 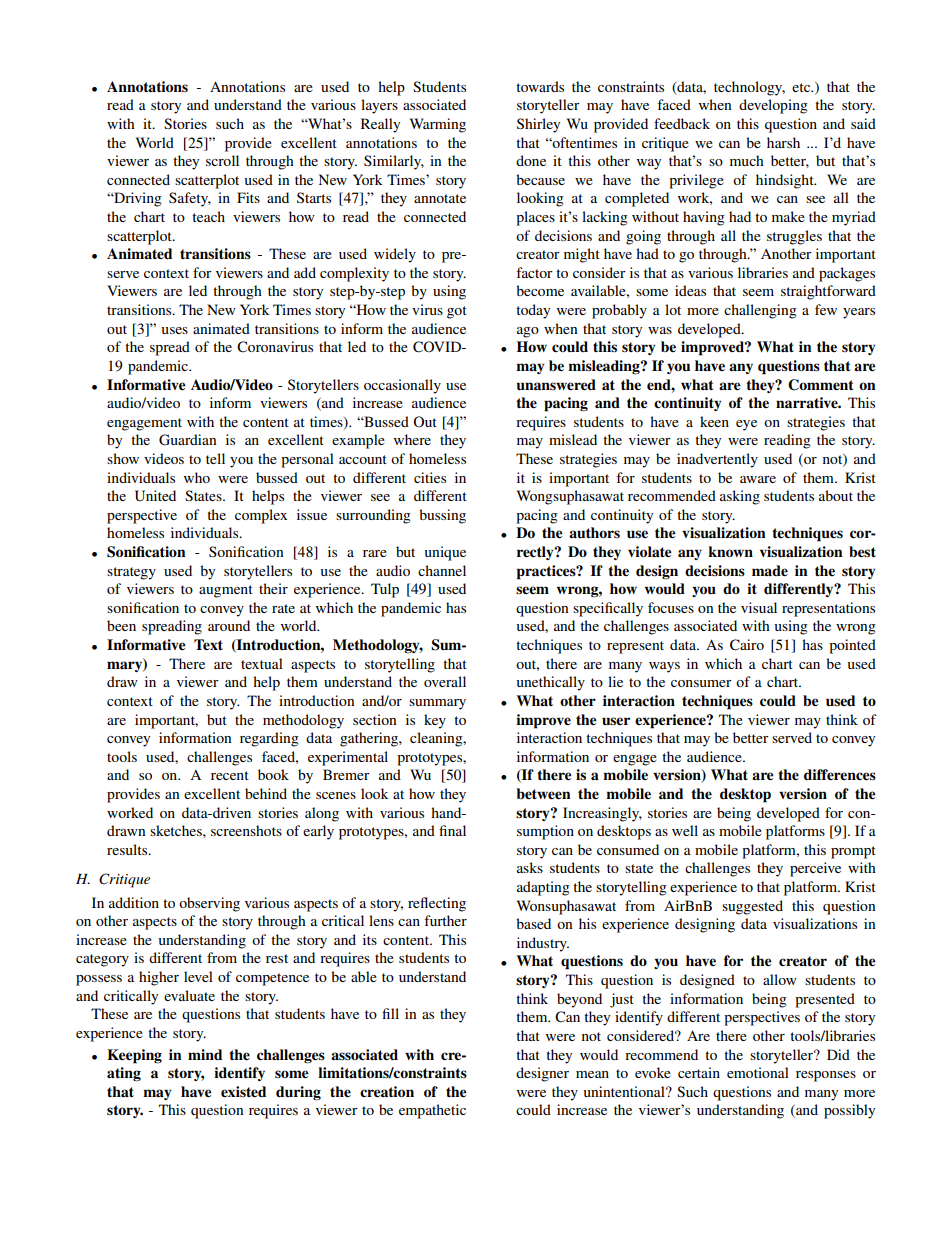 I want to click on scroll, so click(x=222, y=160).
